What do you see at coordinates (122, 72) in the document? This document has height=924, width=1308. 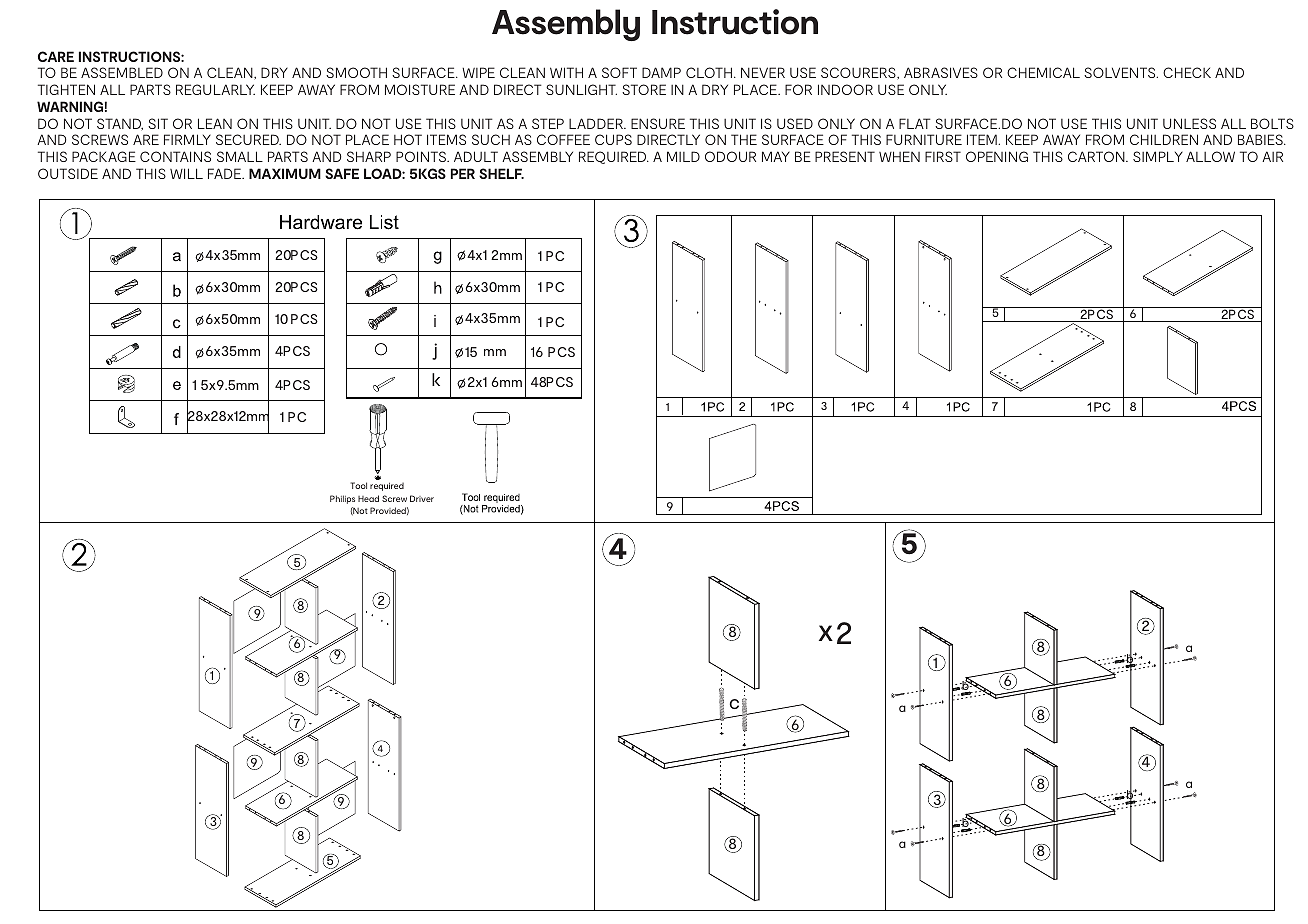 I see `ASSEMBLED` at bounding box center [122, 72].
